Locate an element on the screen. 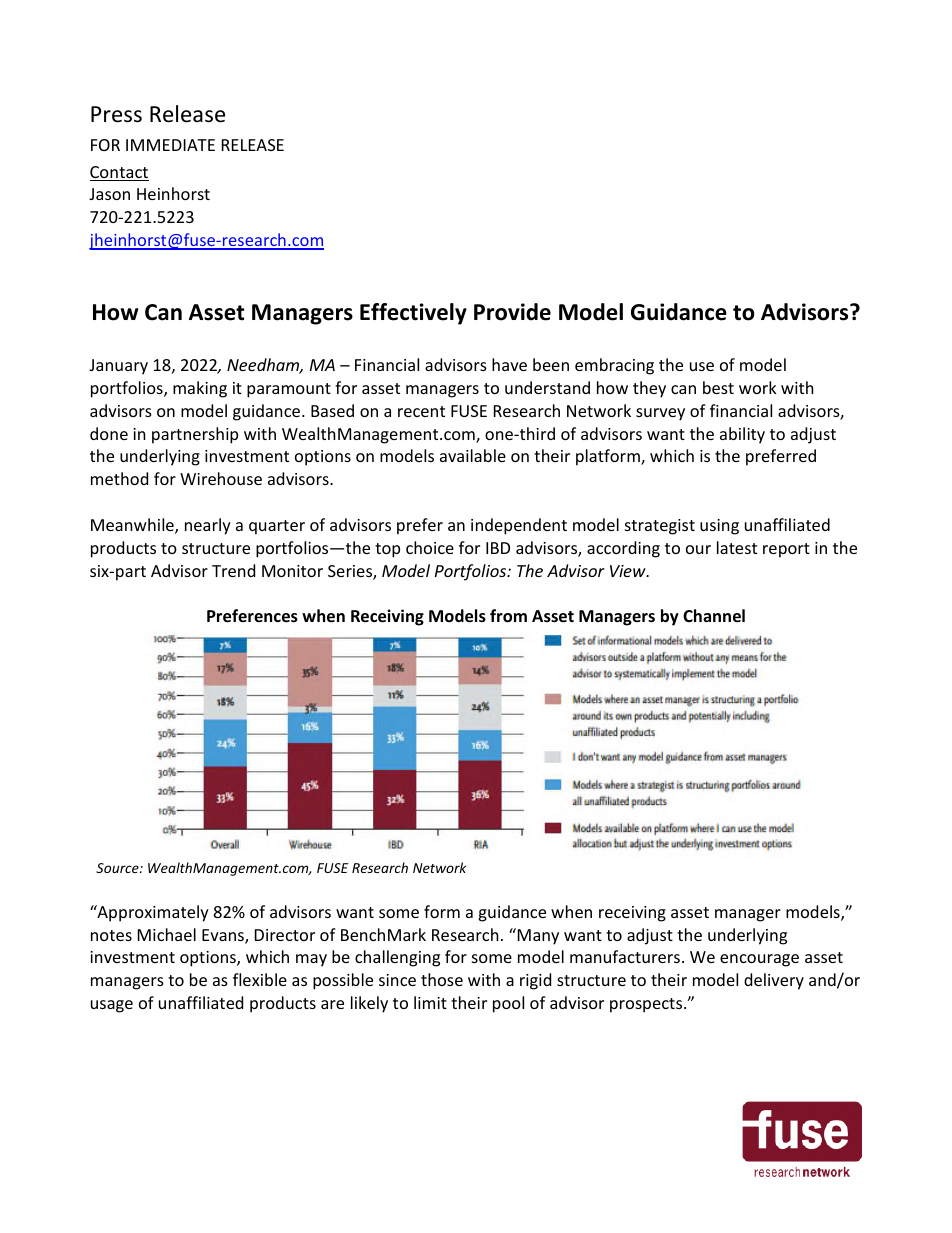 This screenshot has width=952, height=1233. choice is located at coordinates (430, 547).
